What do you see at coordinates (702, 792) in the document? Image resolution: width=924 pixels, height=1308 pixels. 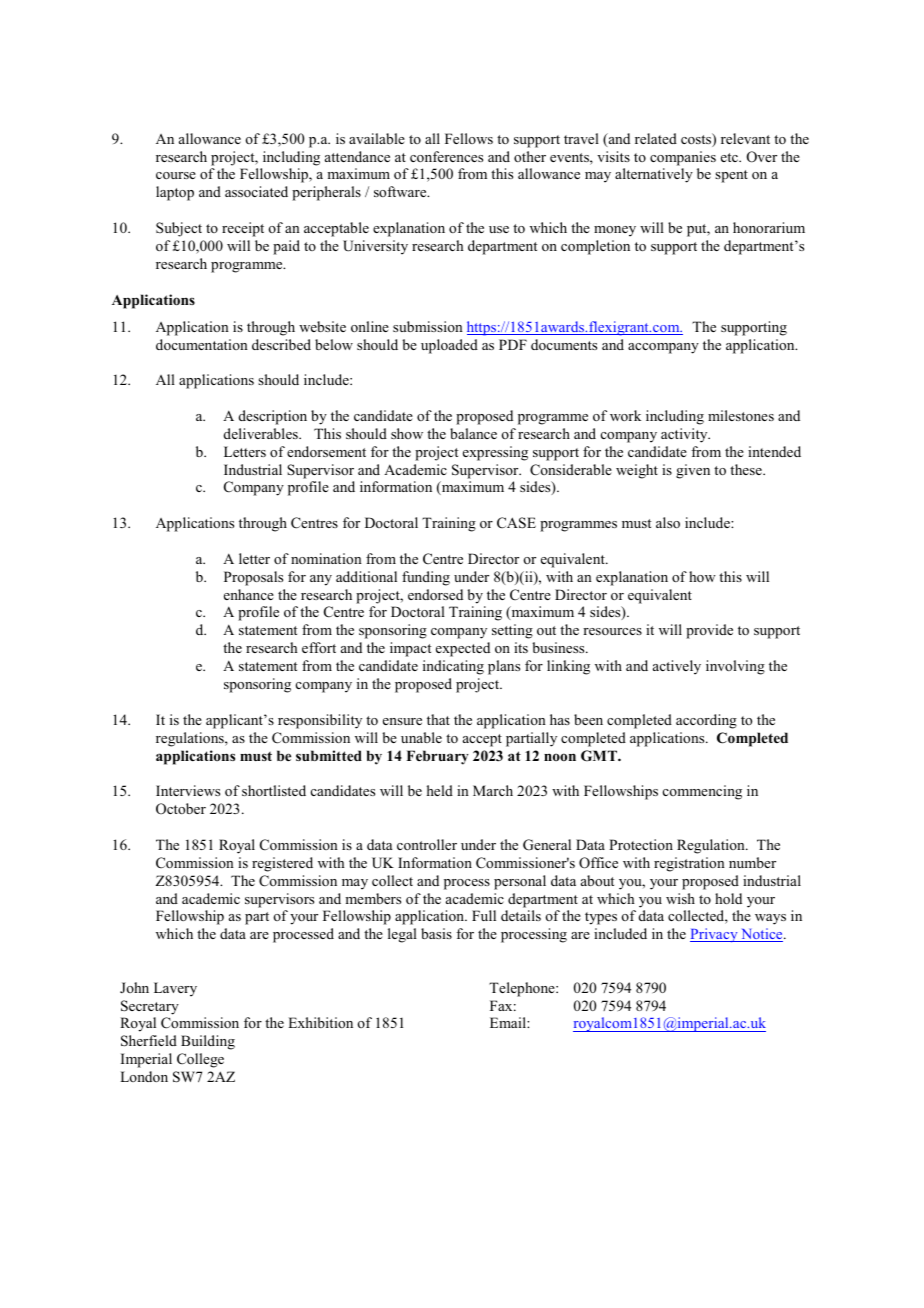 I see `commencing` at bounding box center [702, 792].
